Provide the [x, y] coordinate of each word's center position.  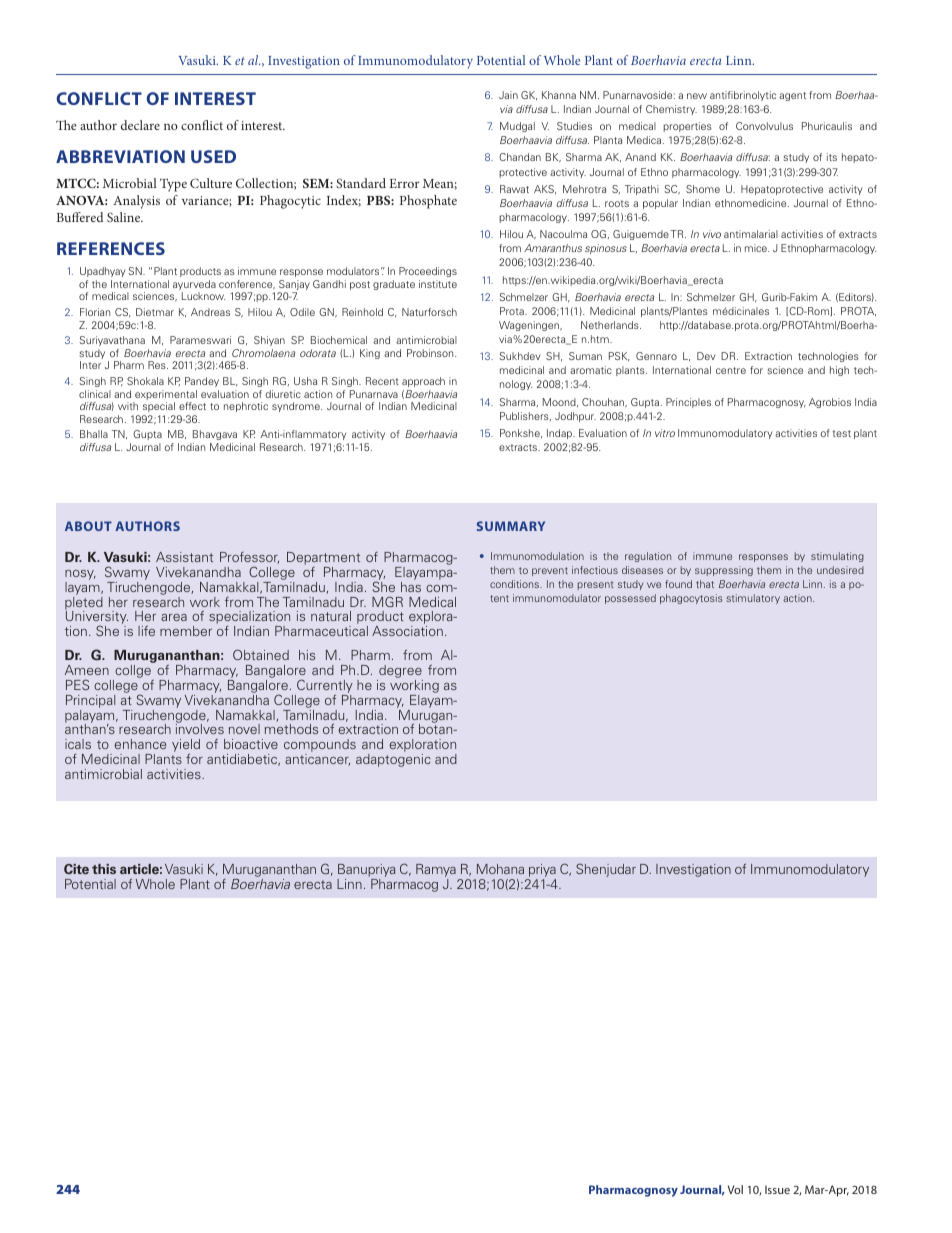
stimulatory [753, 599]
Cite [76, 869]
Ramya [436, 872]
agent [792, 96]
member [186, 631]
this [104, 869]
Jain [508, 95]
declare [140, 125]
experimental [165, 396]
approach [423, 382]
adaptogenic [393, 760]
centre [731, 370]
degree [400, 673]
